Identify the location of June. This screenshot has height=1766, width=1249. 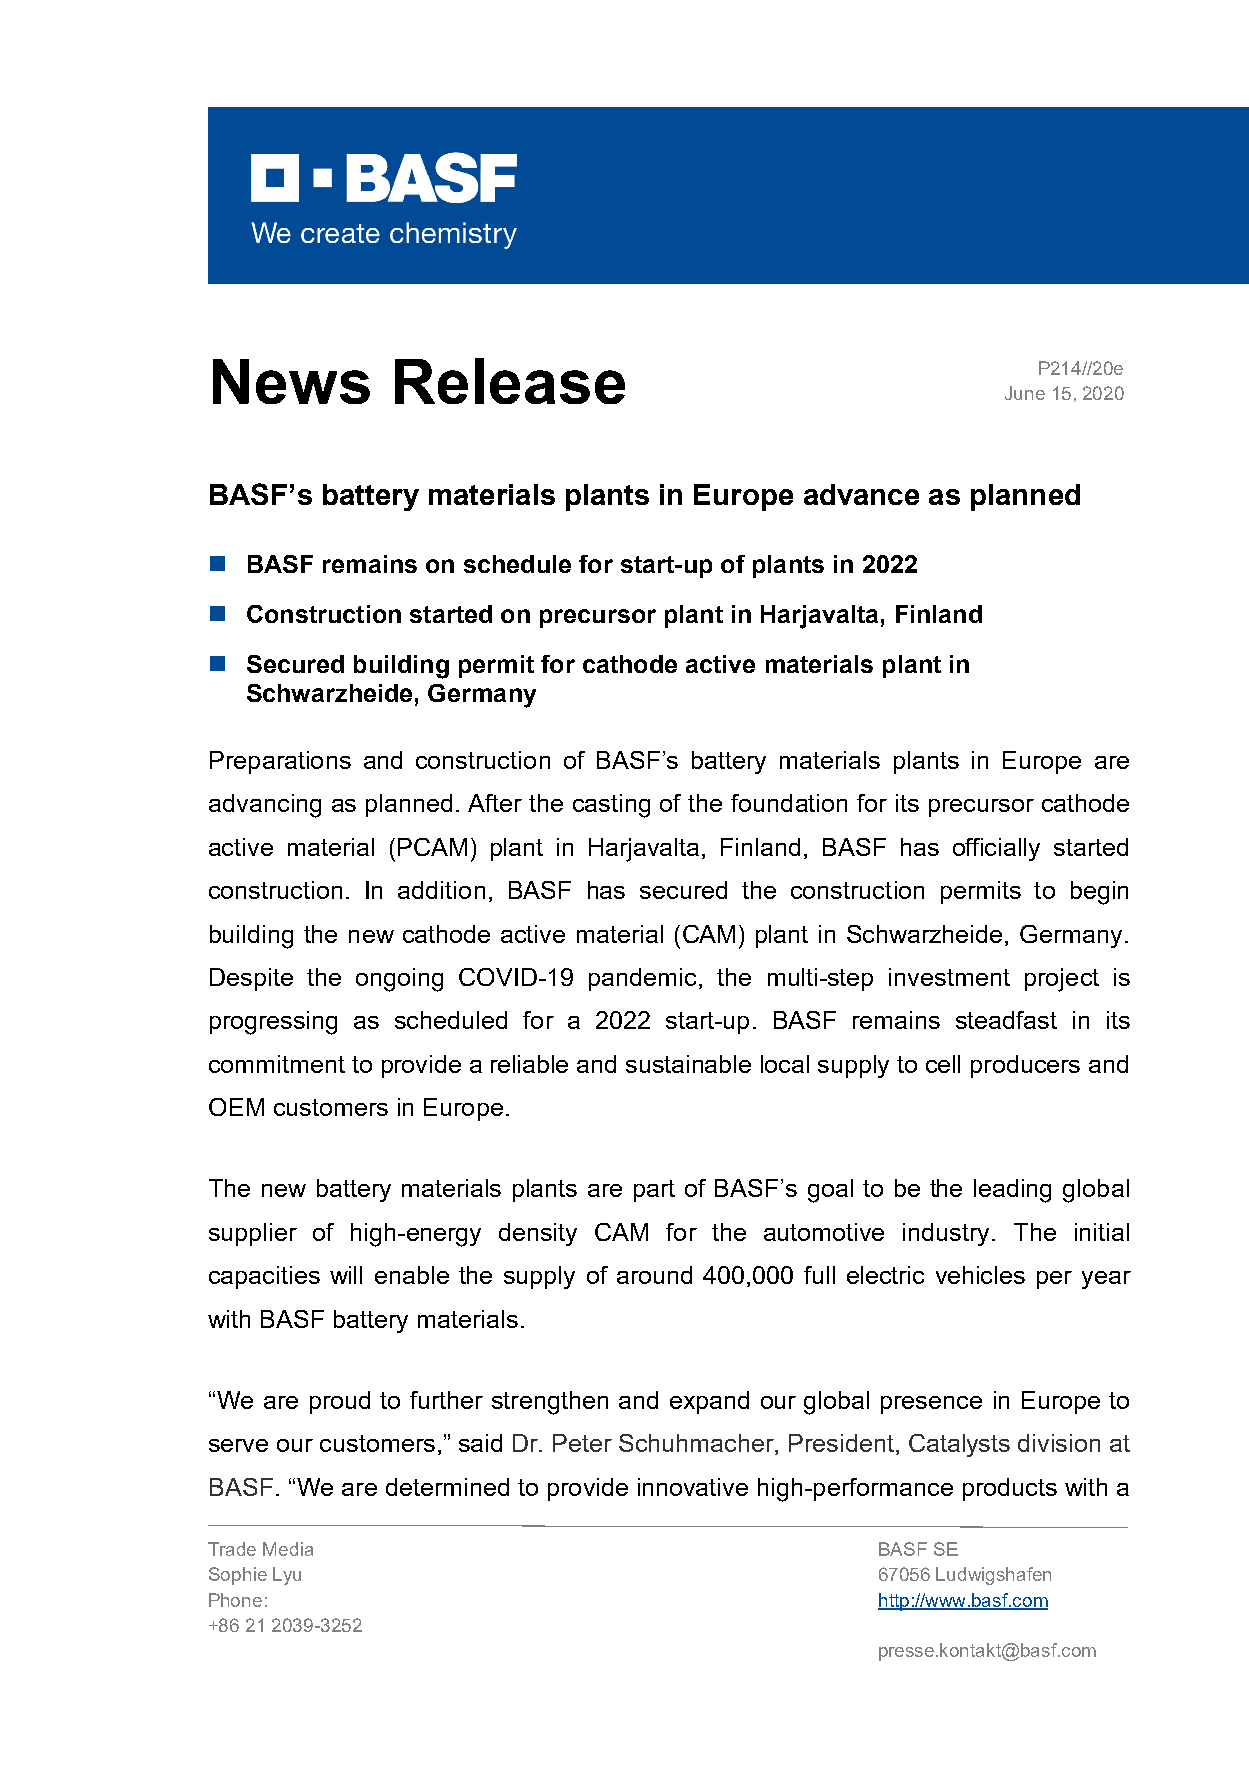
(1025, 393).
